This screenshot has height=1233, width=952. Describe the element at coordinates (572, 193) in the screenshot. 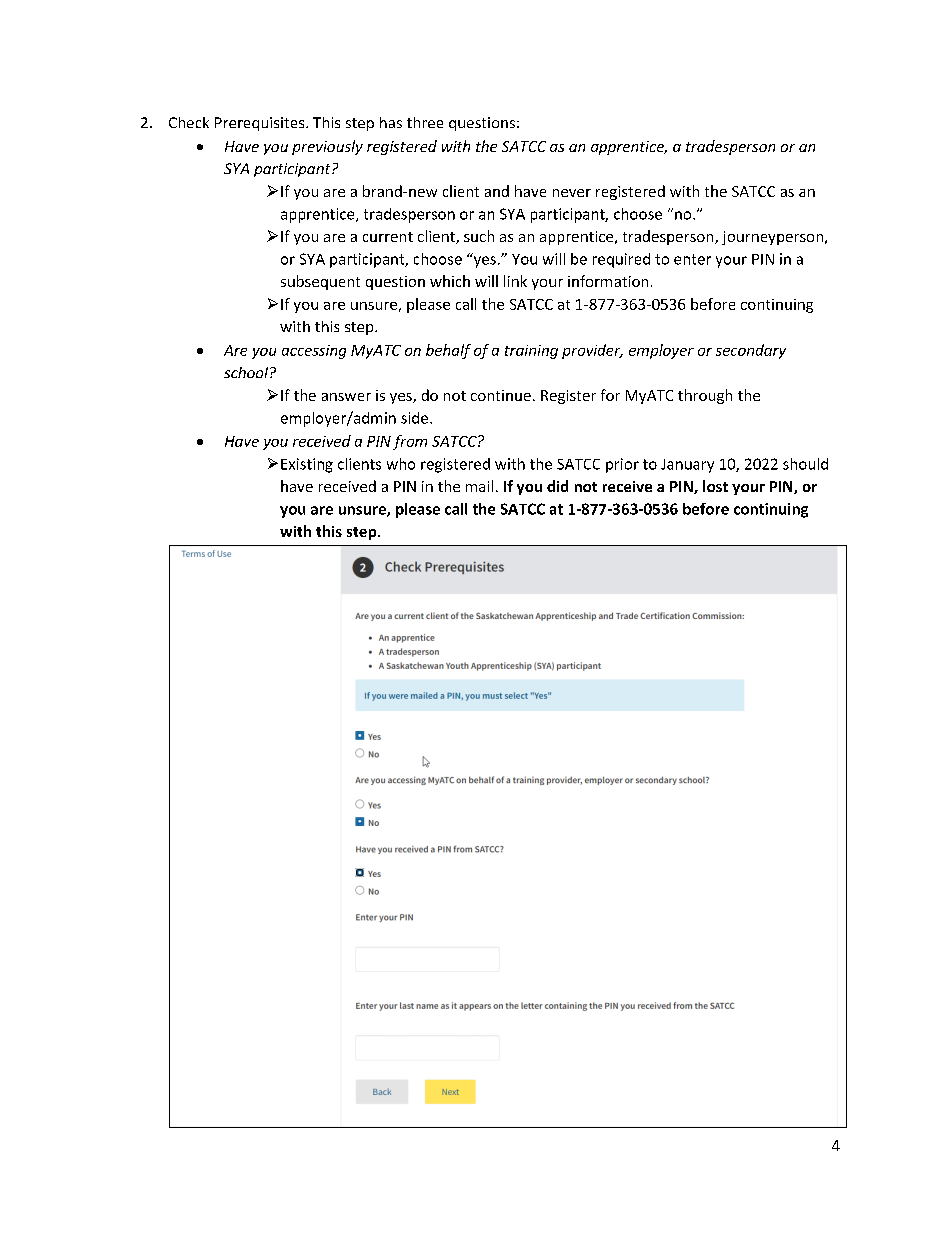

I see `never` at that location.
